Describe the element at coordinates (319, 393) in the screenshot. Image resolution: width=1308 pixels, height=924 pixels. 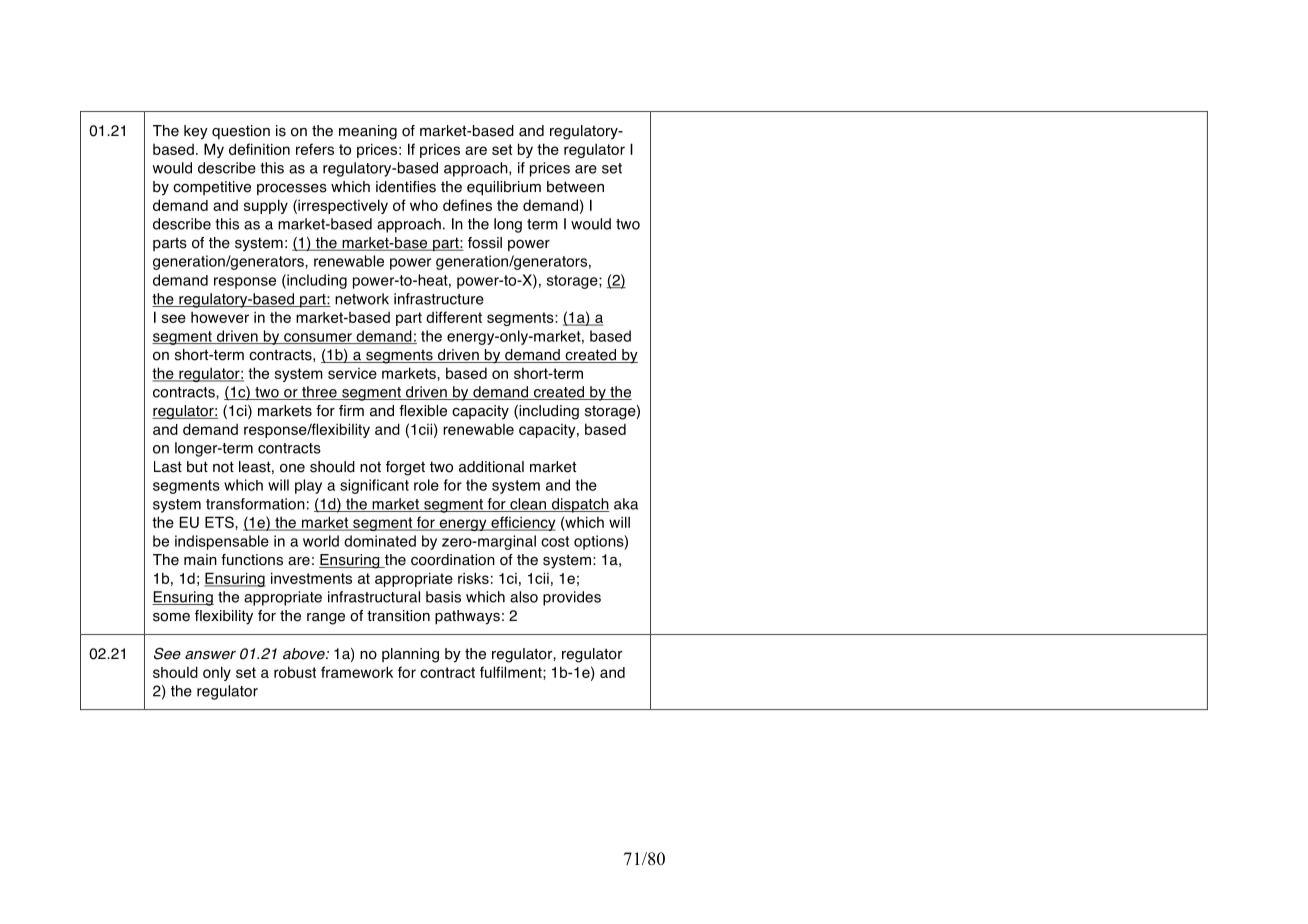
I see `three` at that location.
